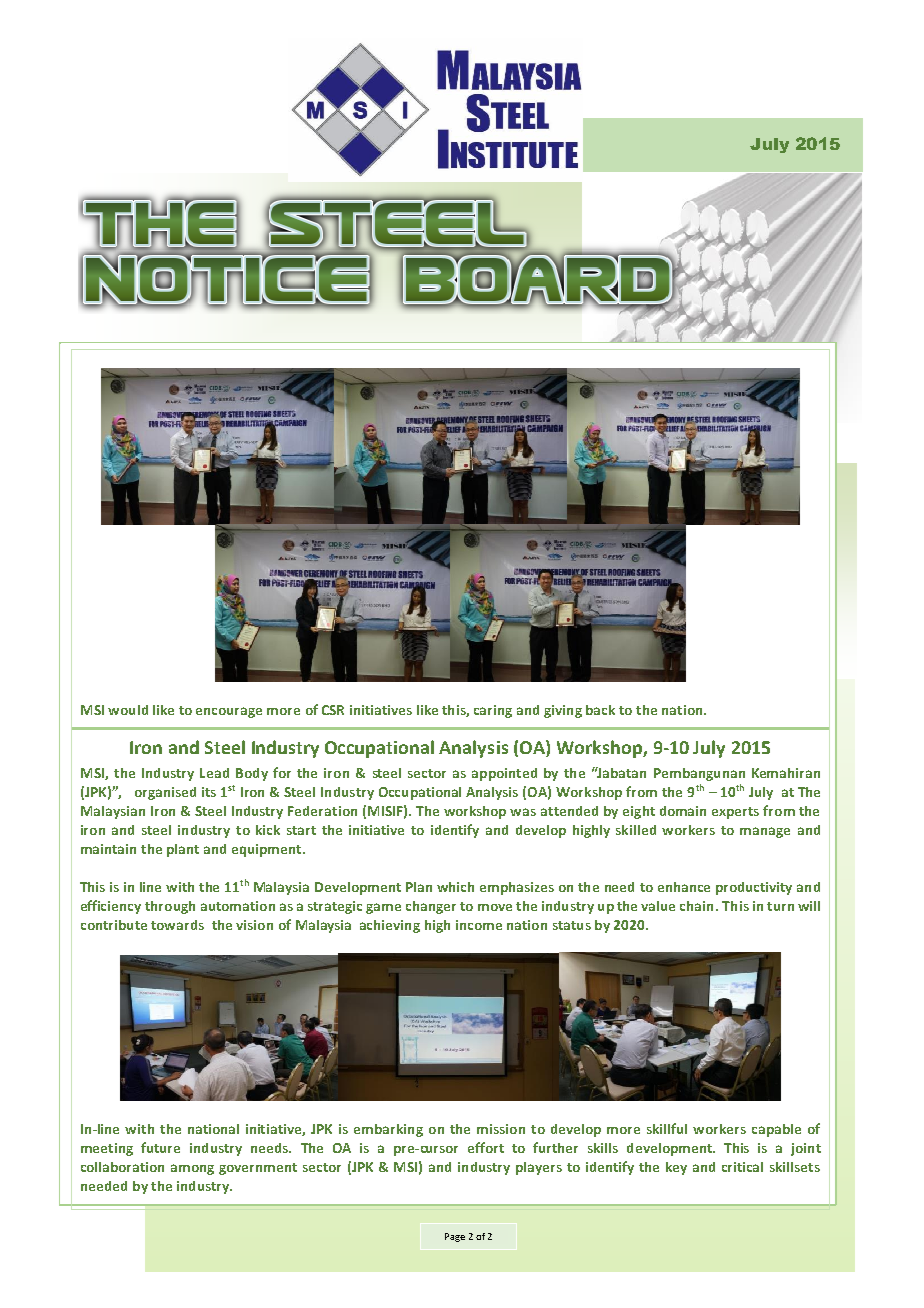  Describe the element at coordinates (742, 1167) in the page. I see `critical` at that location.
